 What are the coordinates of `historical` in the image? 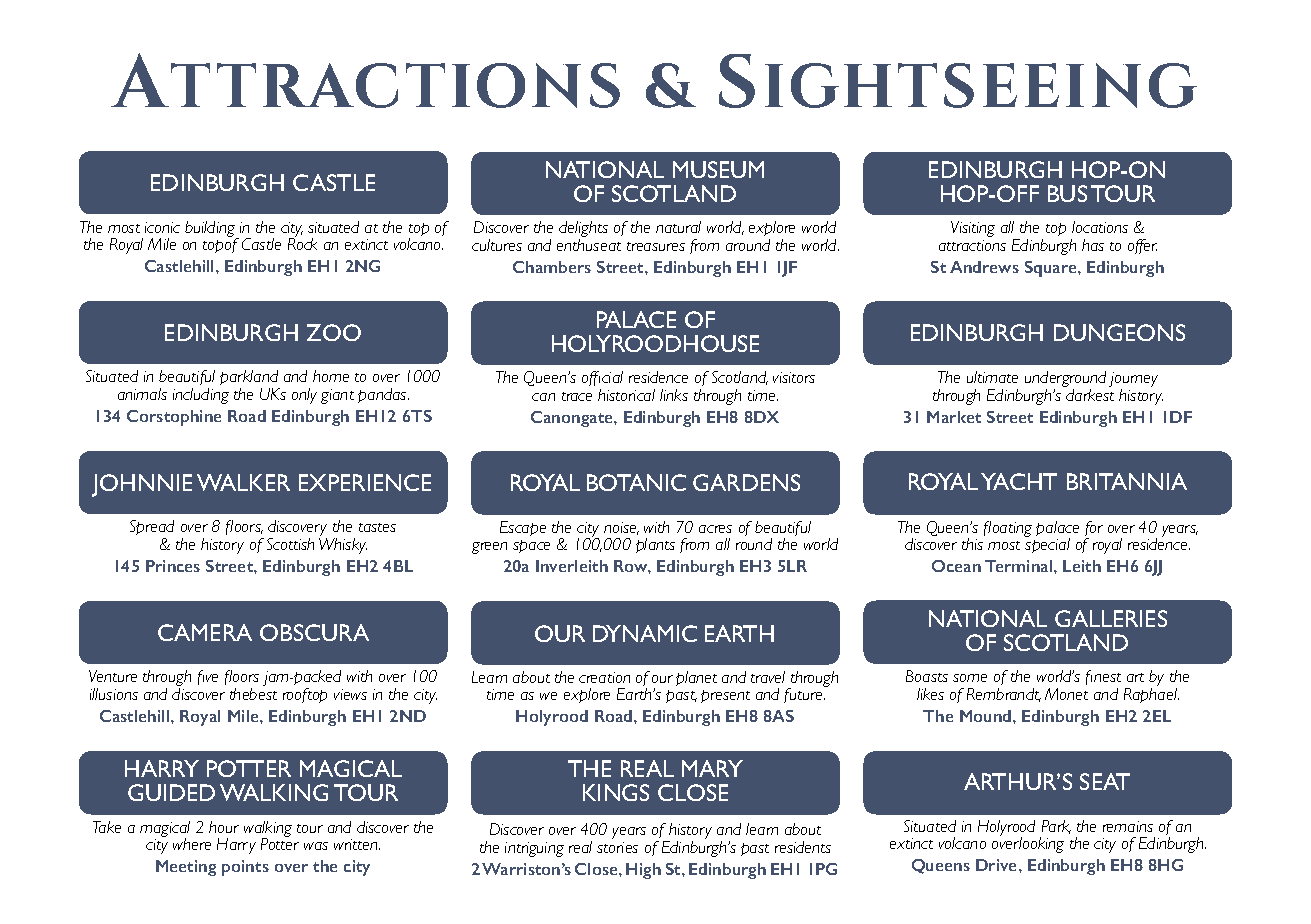 It's located at (626, 395).
